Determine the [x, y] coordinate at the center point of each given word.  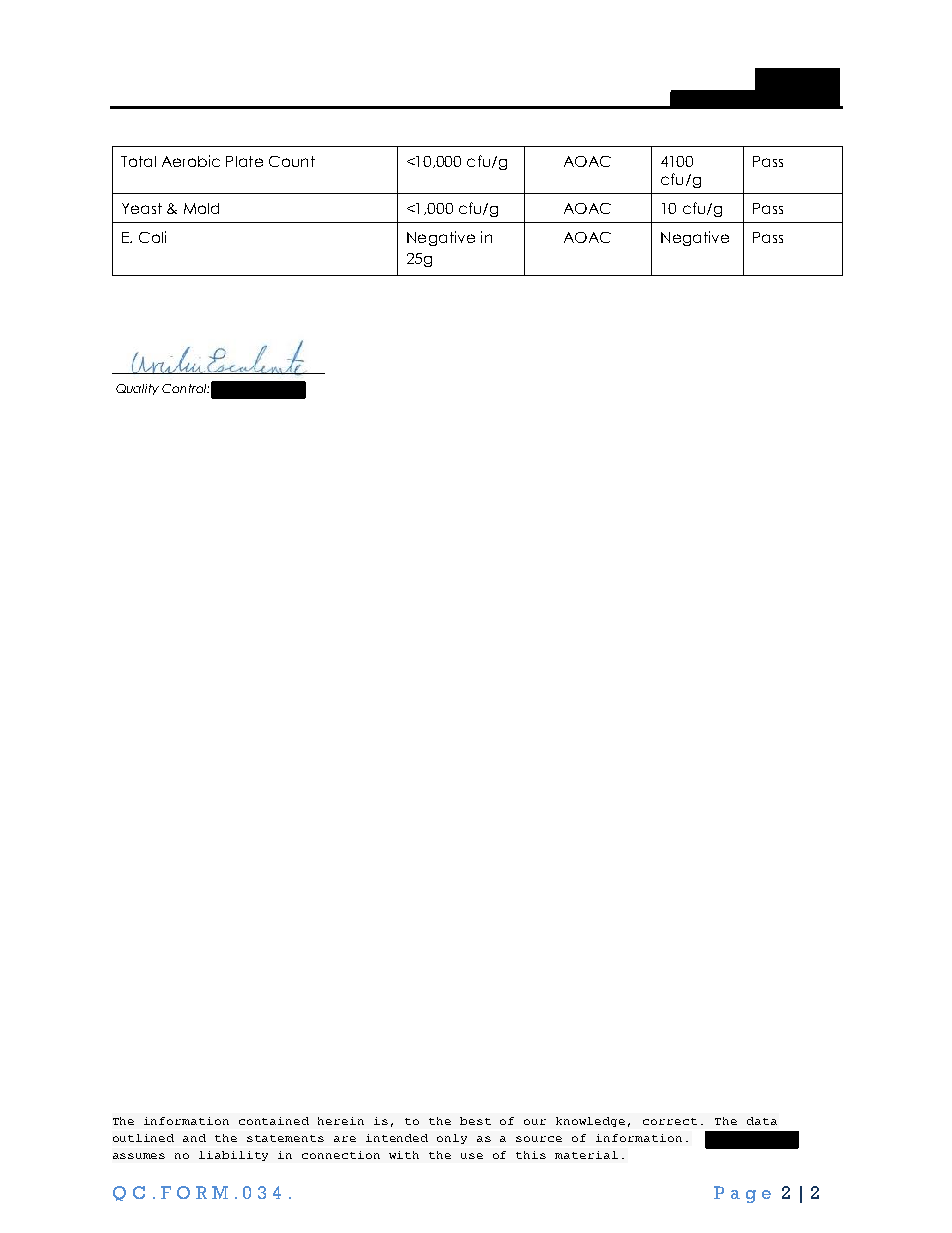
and [194, 1138]
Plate [244, 161]
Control [185, 388]
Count [292, 161]
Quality [137, 389]
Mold [201, 208]
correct [670, 1121]
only [452, 1139]
